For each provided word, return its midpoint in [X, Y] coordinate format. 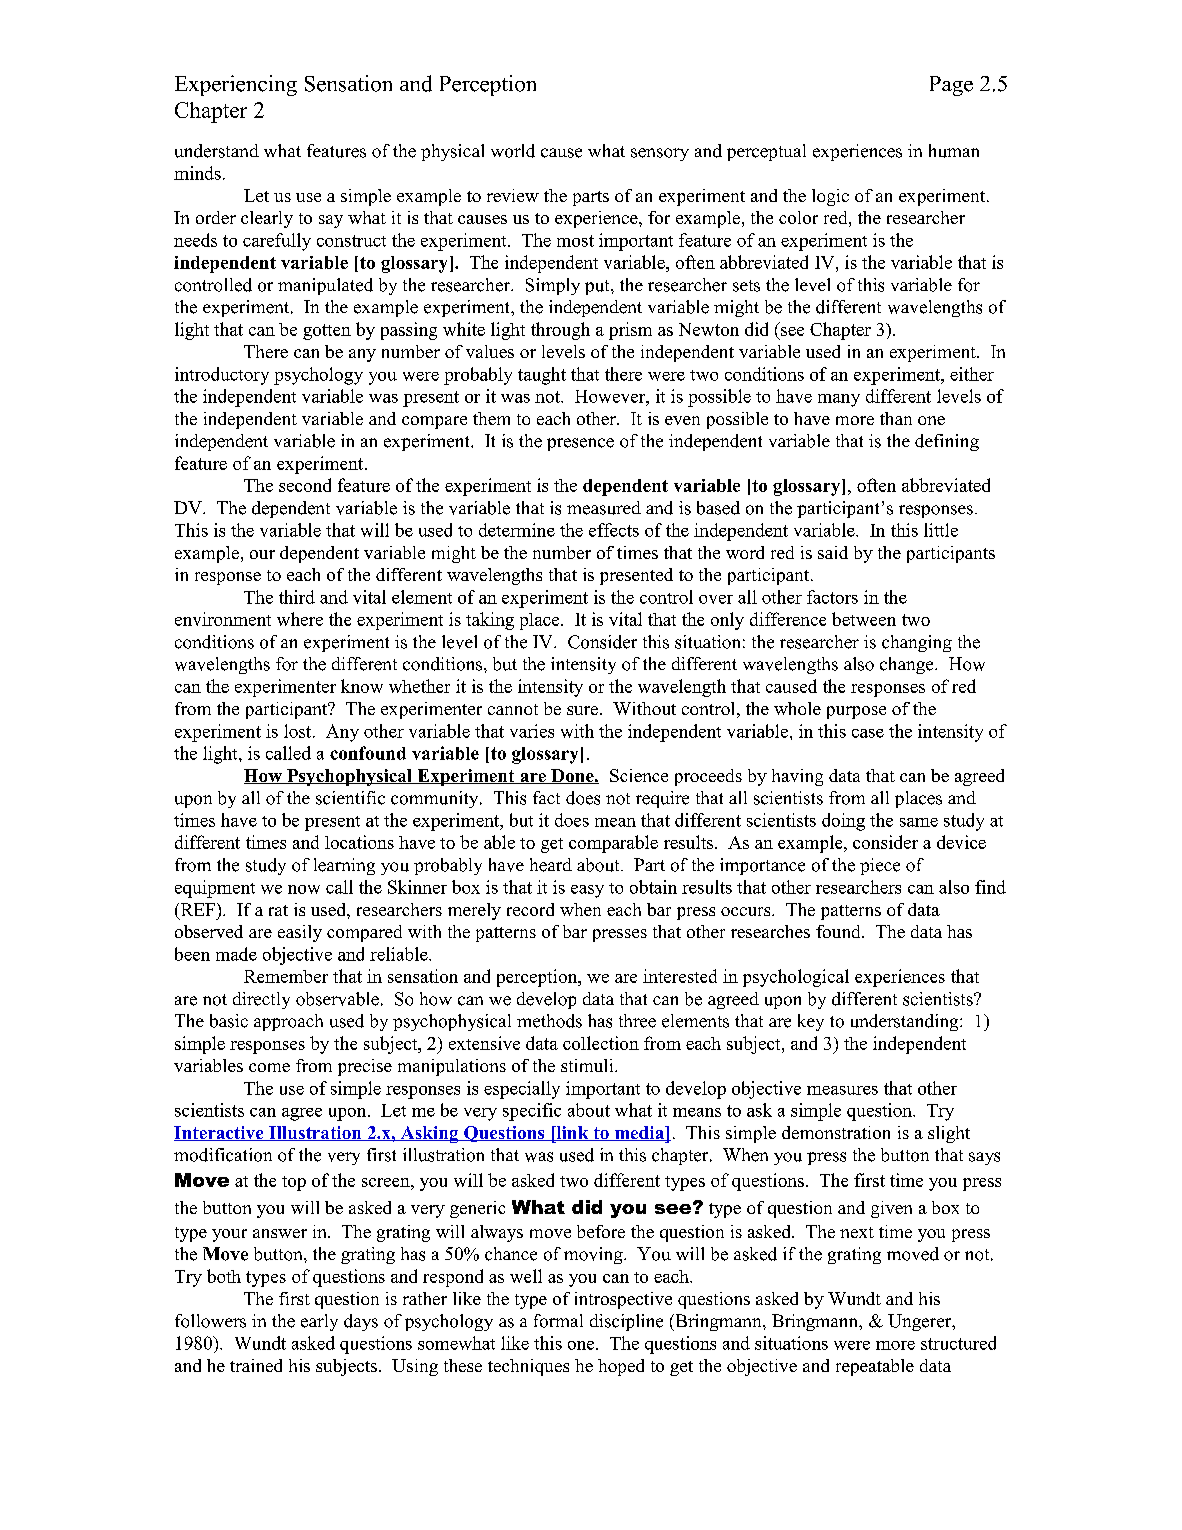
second [305, 485]
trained [256, 1365]
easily [300, 933]
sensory [660, 154]
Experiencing [236, 85]
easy [587, 891]
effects [614, 530]
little [941, 530]
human [954, 151]
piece [880, 866]
